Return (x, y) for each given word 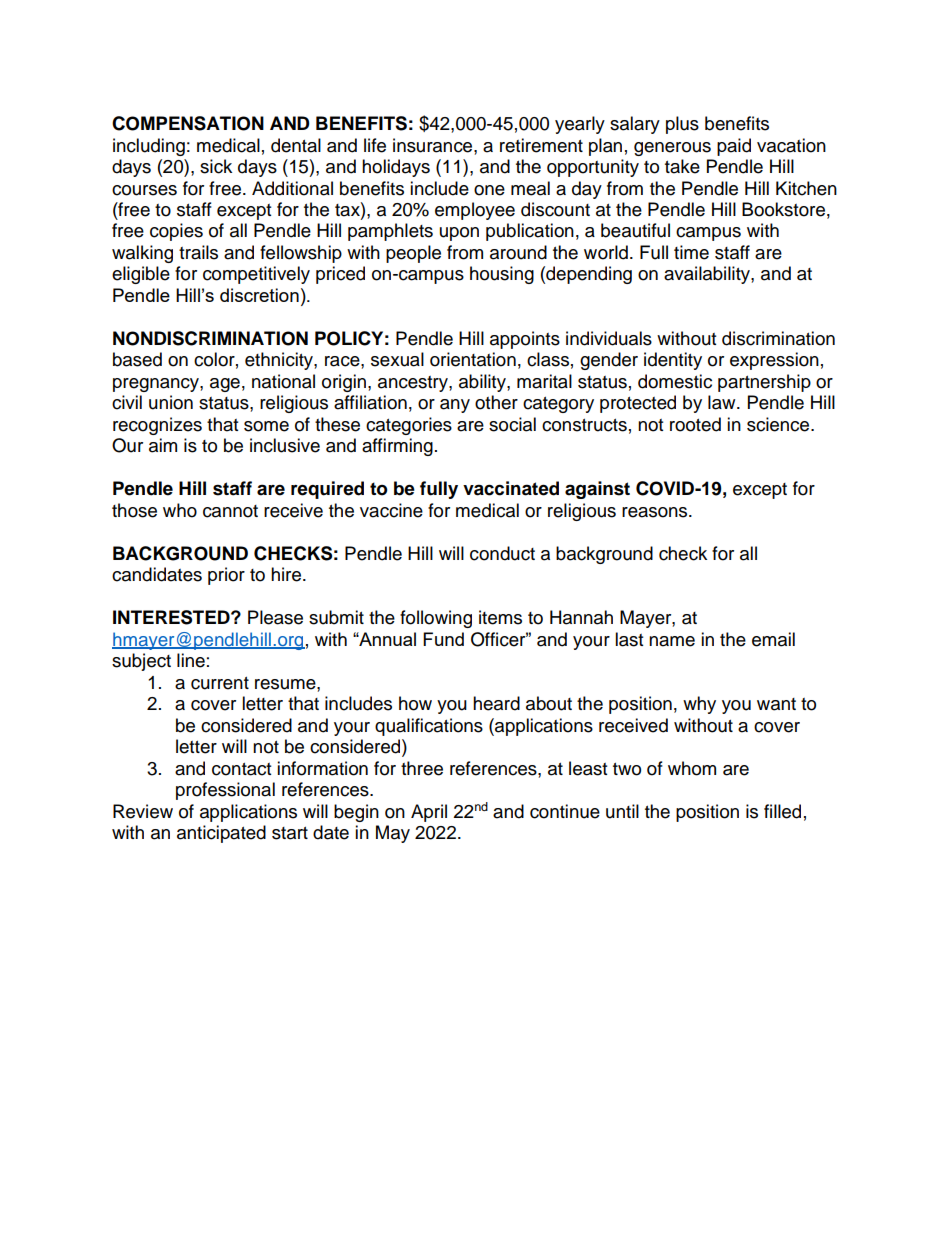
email (773, 639)
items (500, 617)
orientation (473, 359)
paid (734, 147)
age (225, 385)
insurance (434, 145)
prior (226, 576)
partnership (764, 383)
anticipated (221, 834)
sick (216, 166)
